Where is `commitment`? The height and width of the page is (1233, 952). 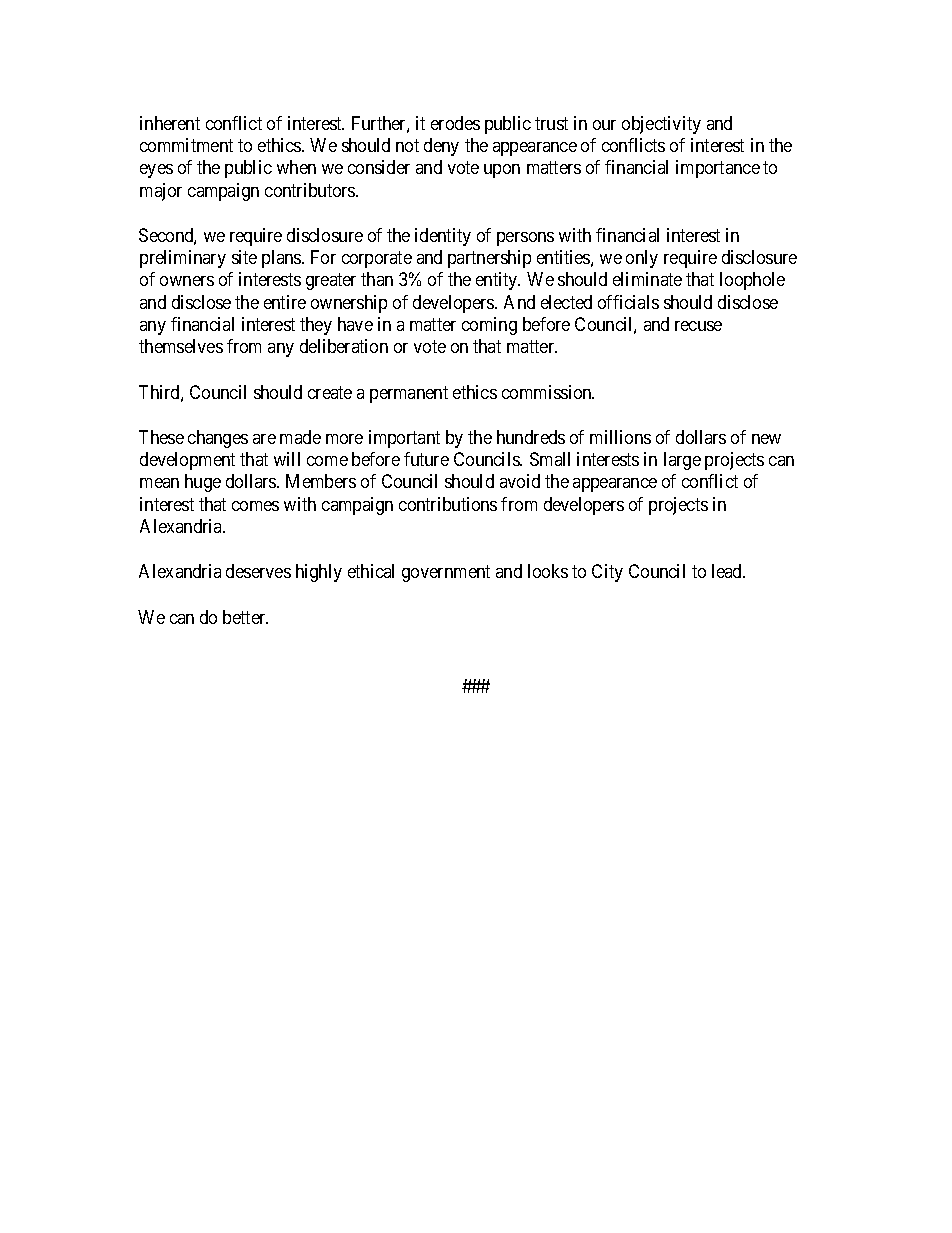
commitment is located at coordinates (186, 145).
